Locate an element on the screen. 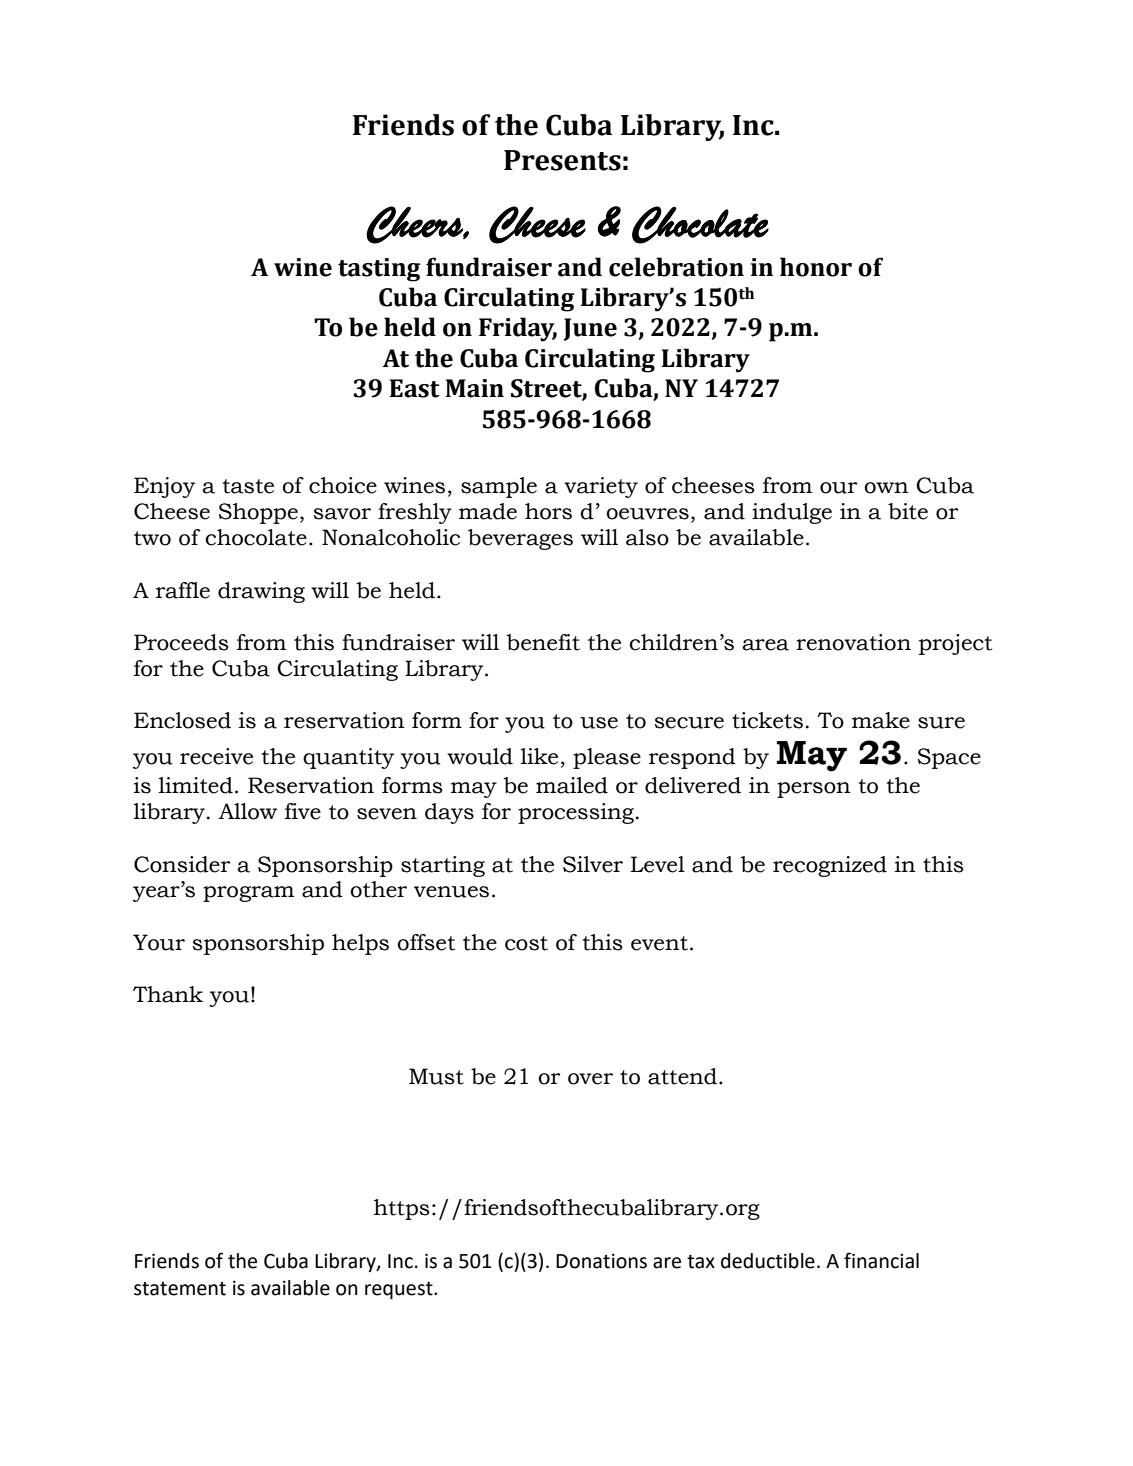 The height and width of the screenshot is (1466, 1133). Presents is located at coordinates (562, 160).
